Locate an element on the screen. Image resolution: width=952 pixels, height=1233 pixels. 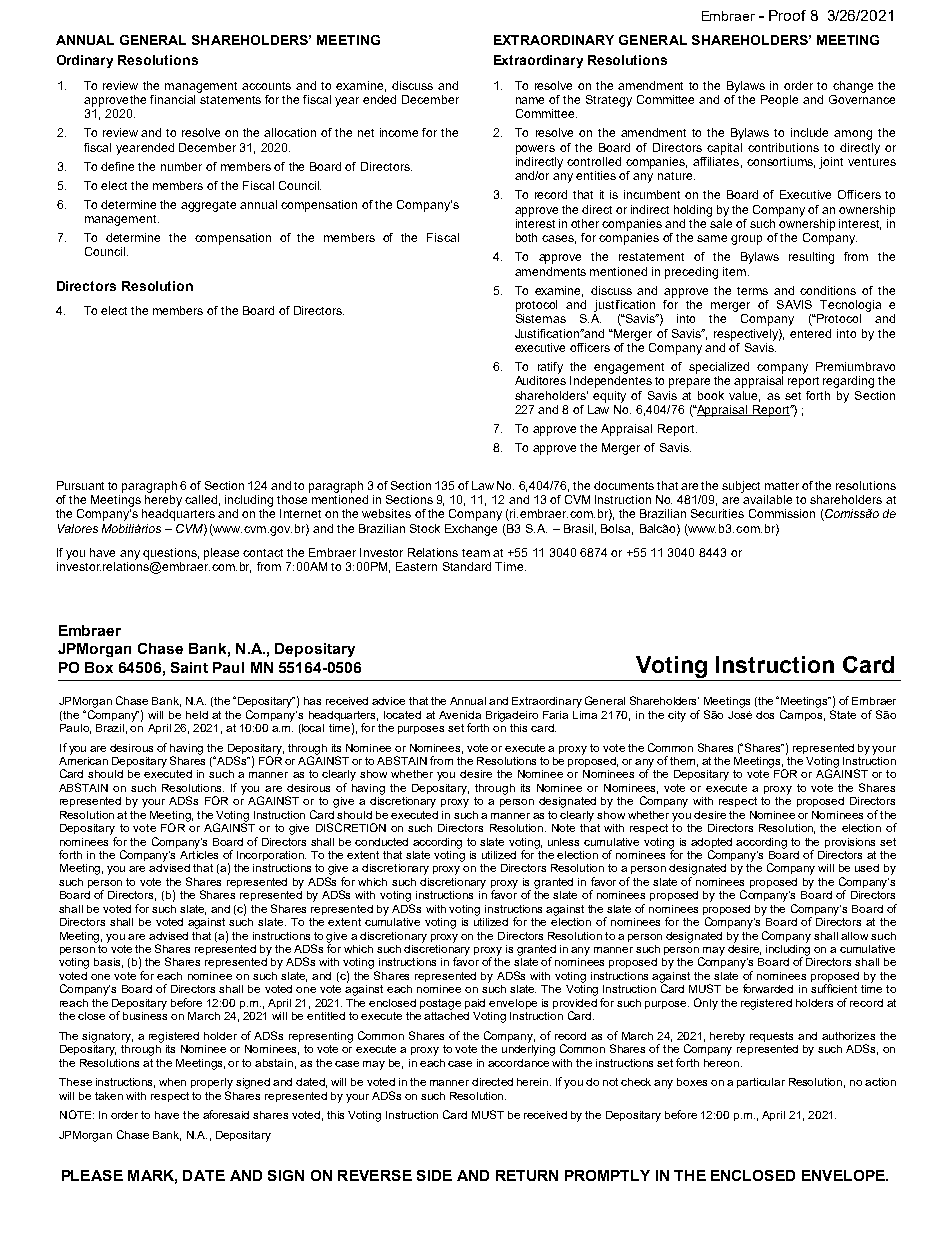
dos is located at coordinates (765, 715).
